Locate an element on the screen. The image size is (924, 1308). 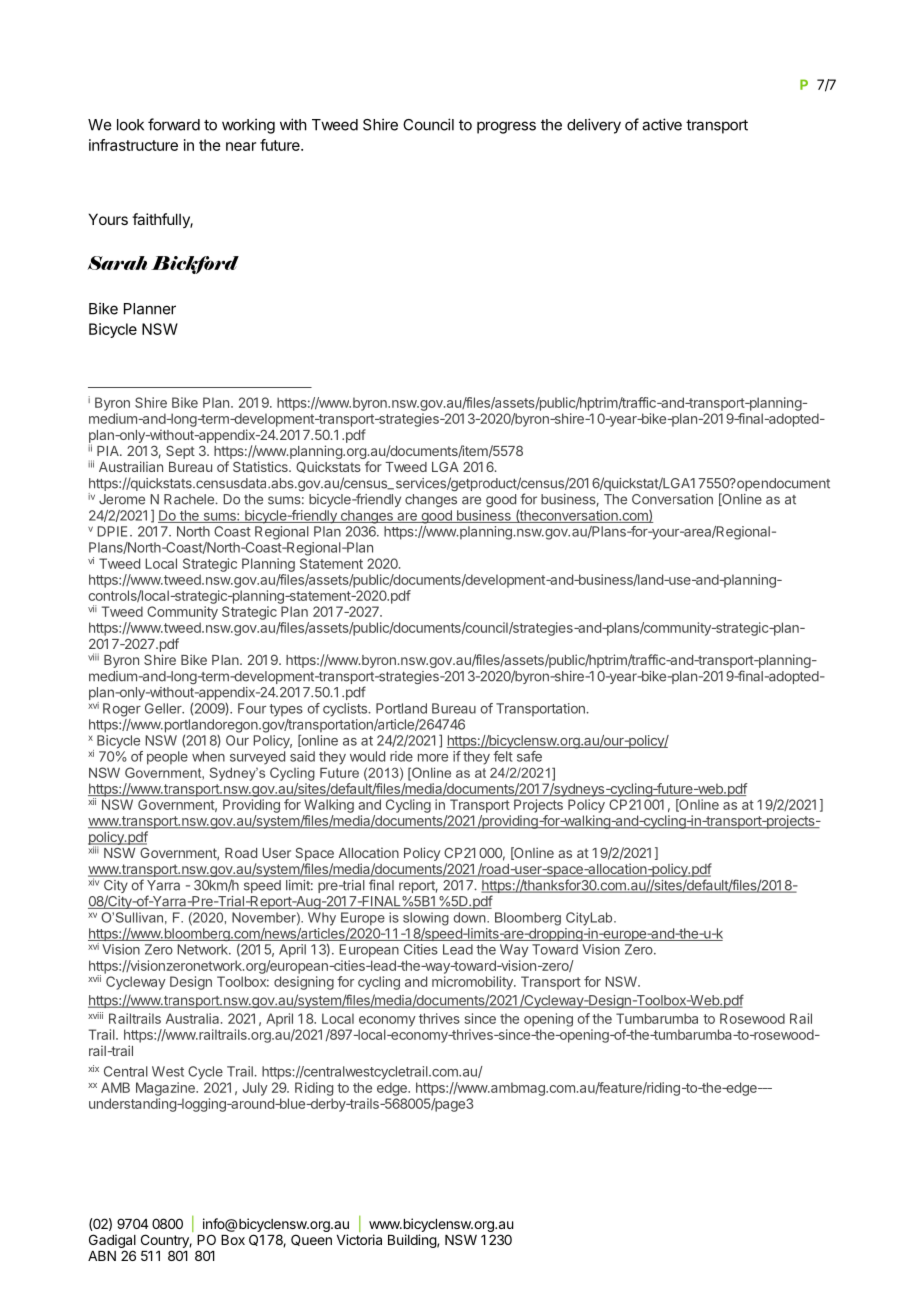
progress is located at coordinates (506, 127).
